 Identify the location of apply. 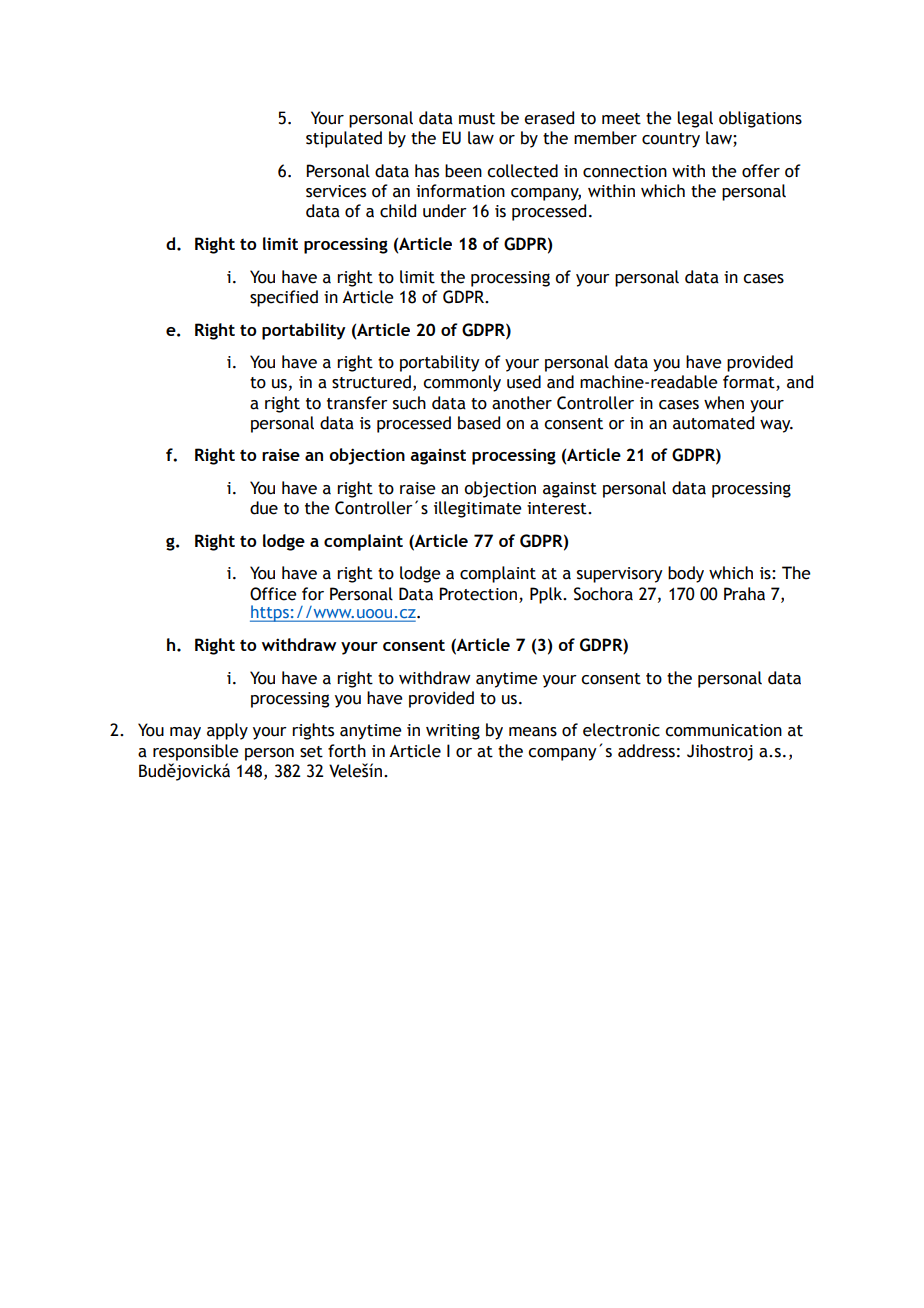
(227, 731).
